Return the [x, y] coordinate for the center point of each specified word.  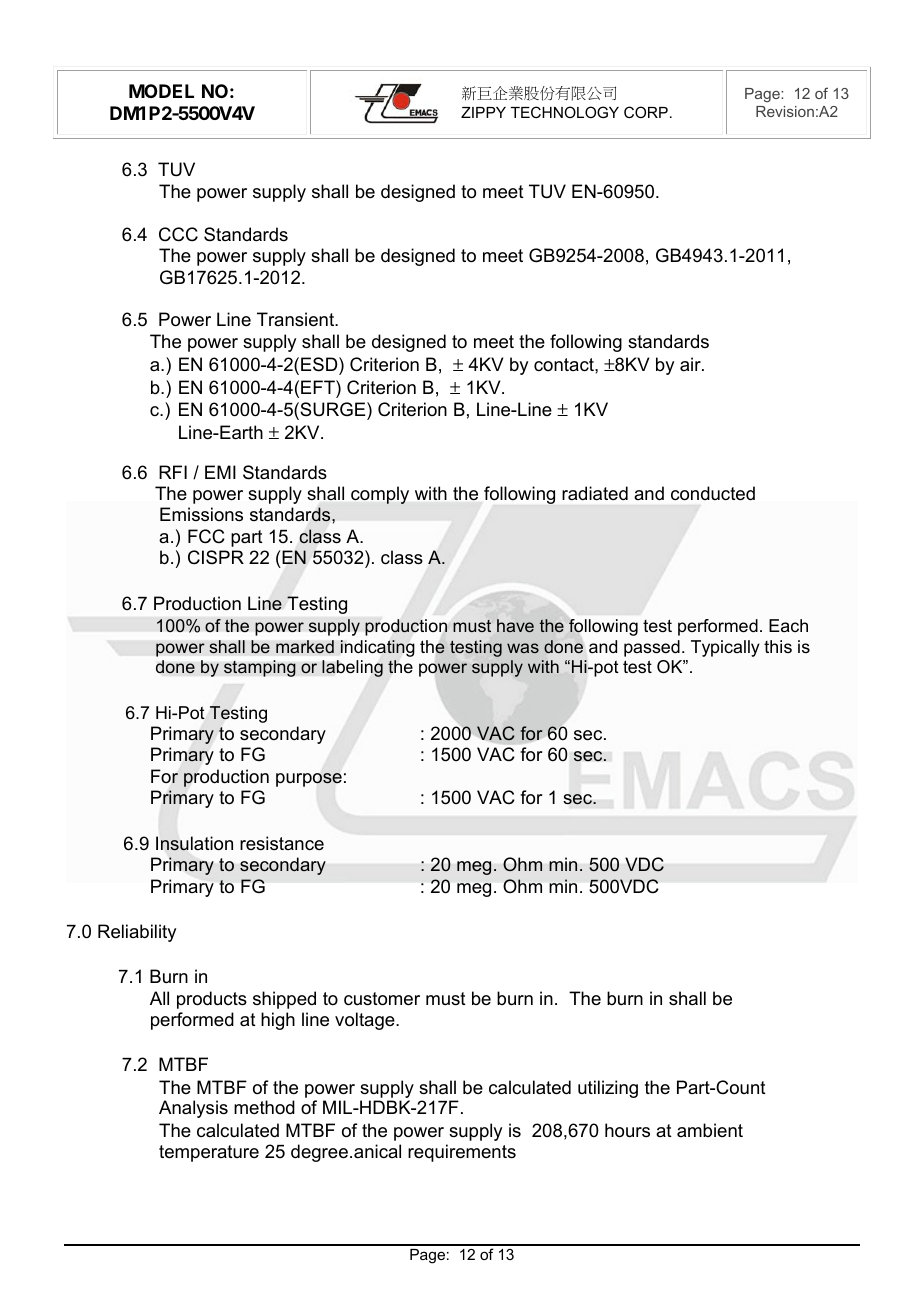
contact [565, 365]
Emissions [201, 514]
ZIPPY [483, 112]
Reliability [137, 933]
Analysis [193, 1109]
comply [380, 495]
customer [382, 999]
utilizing [608, 1089]
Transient [297, 319]
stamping [260, 668]
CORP [646, 112]
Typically [725, 648]
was [523, 648]
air [691, 364]
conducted [713, 493]
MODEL [161, 91]
